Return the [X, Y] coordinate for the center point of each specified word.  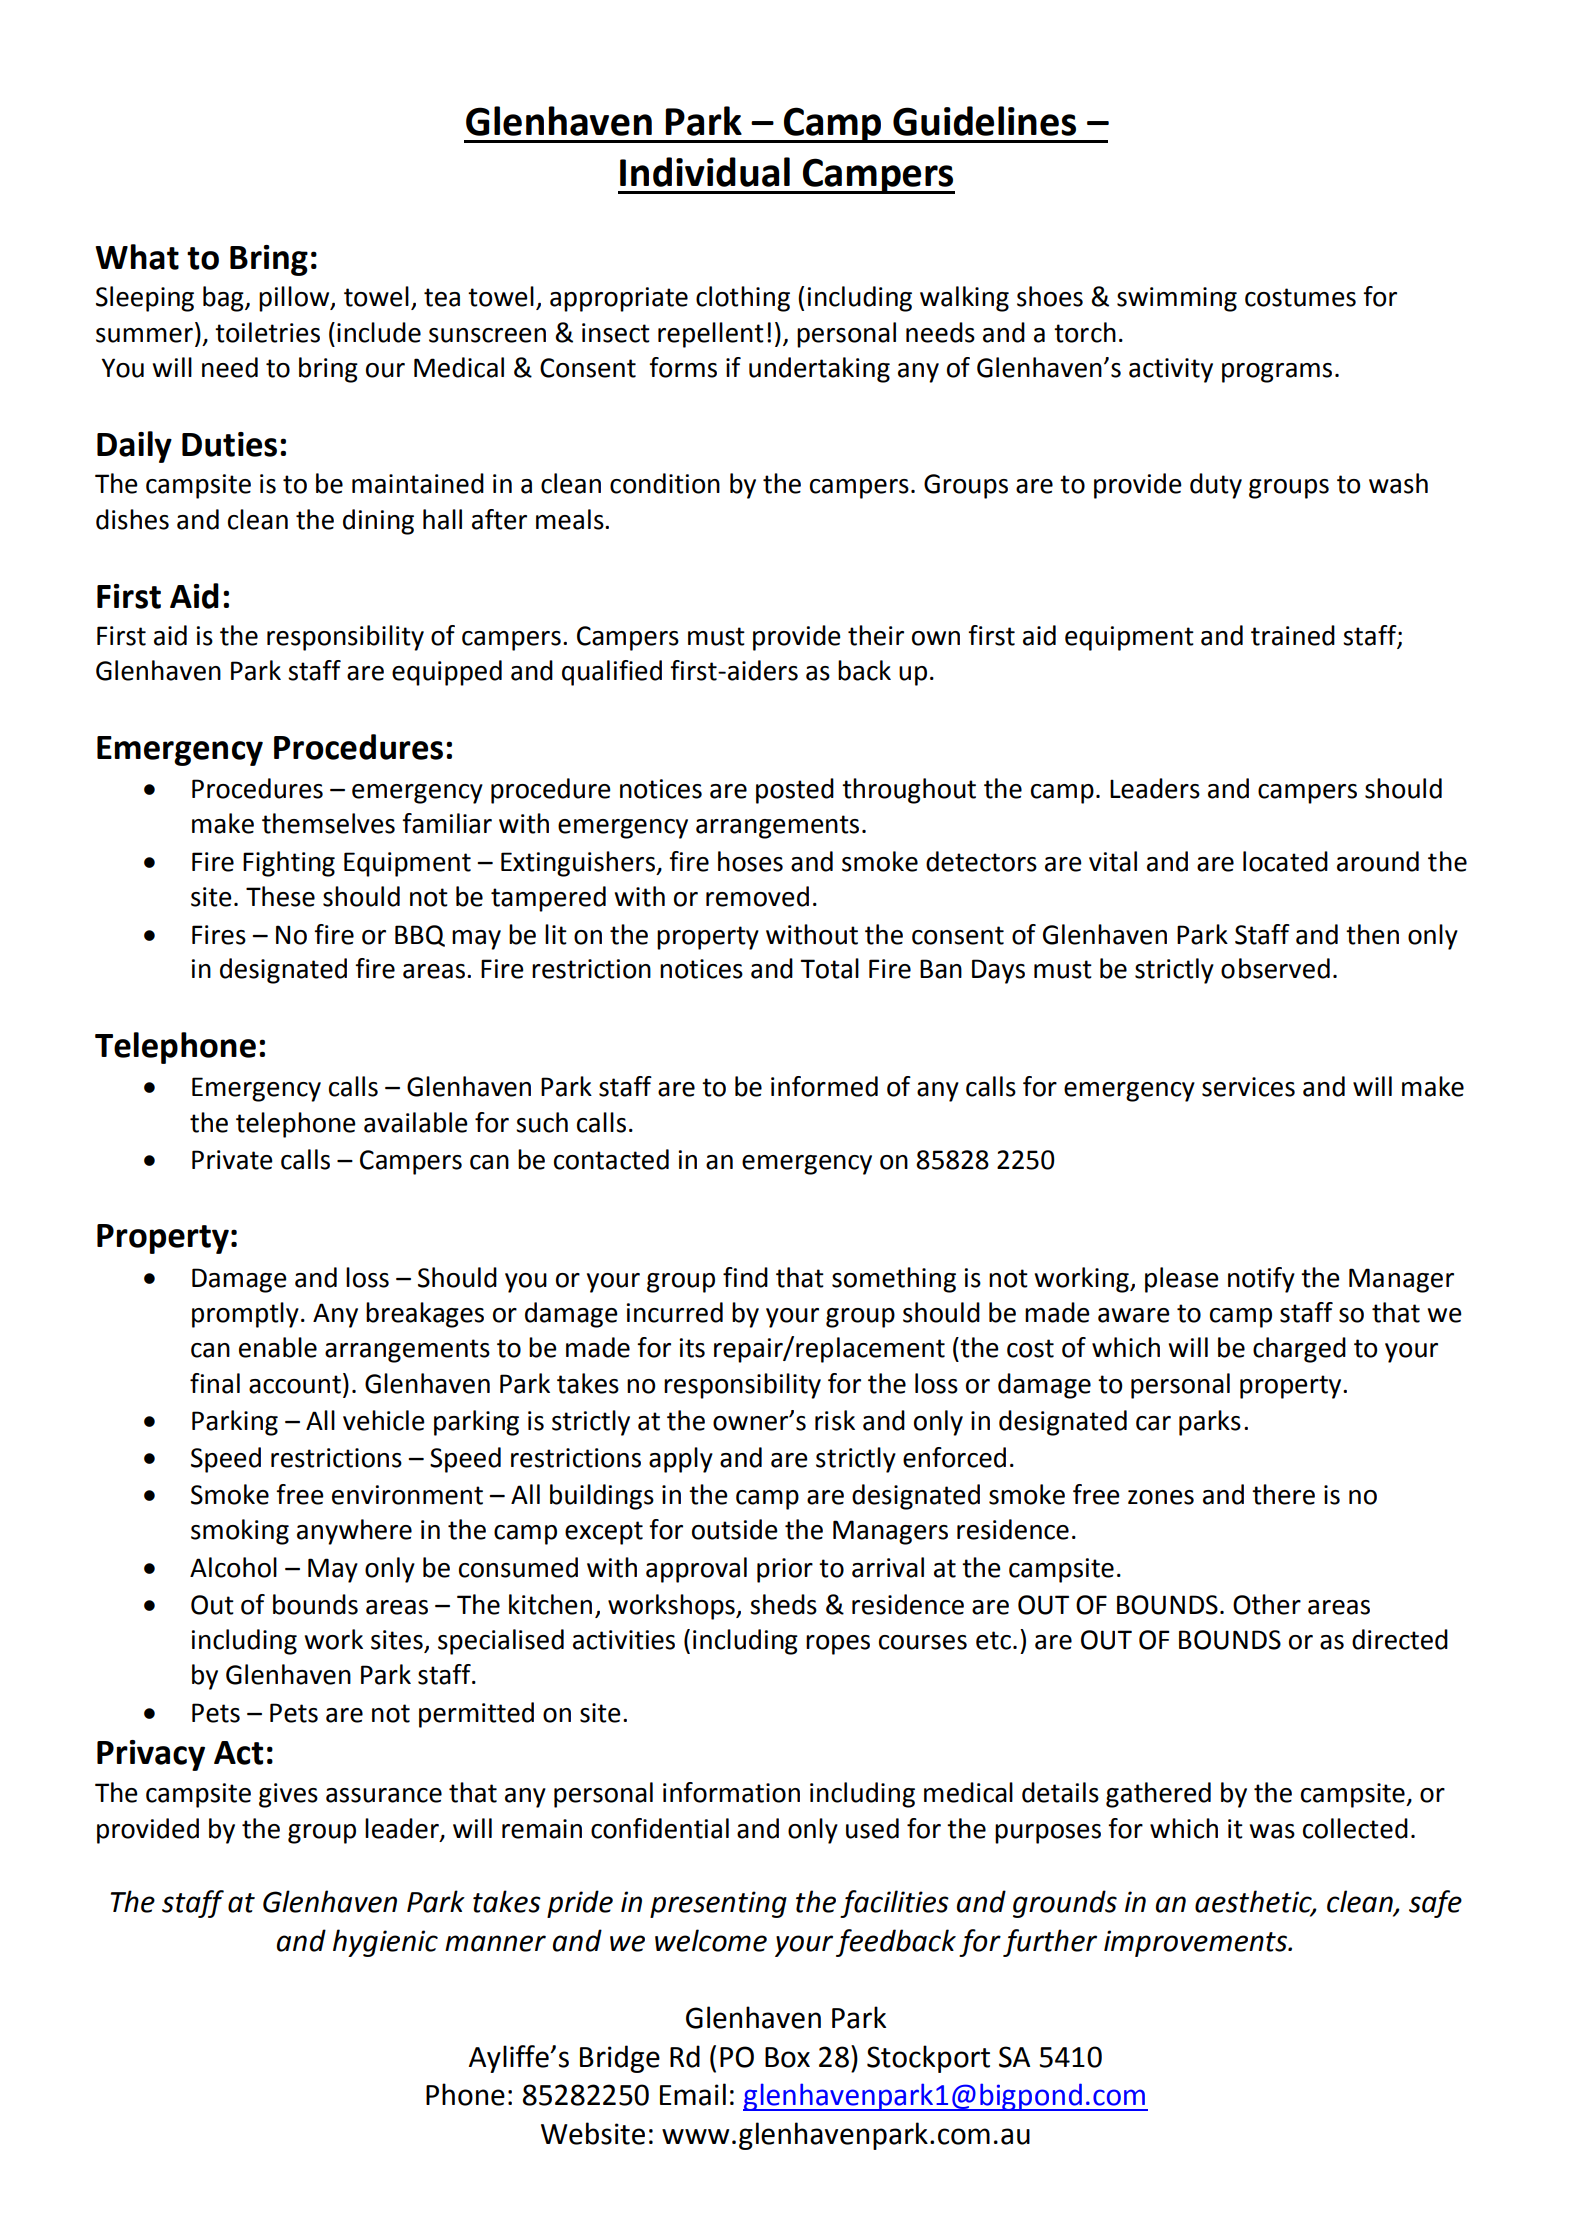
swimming [1177, 299]
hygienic [385, 1943]
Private [232, 1160]
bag [224, 299]
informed [824, 1086]
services [1248, 1087]
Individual [705, 172]
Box [787, 2057]
